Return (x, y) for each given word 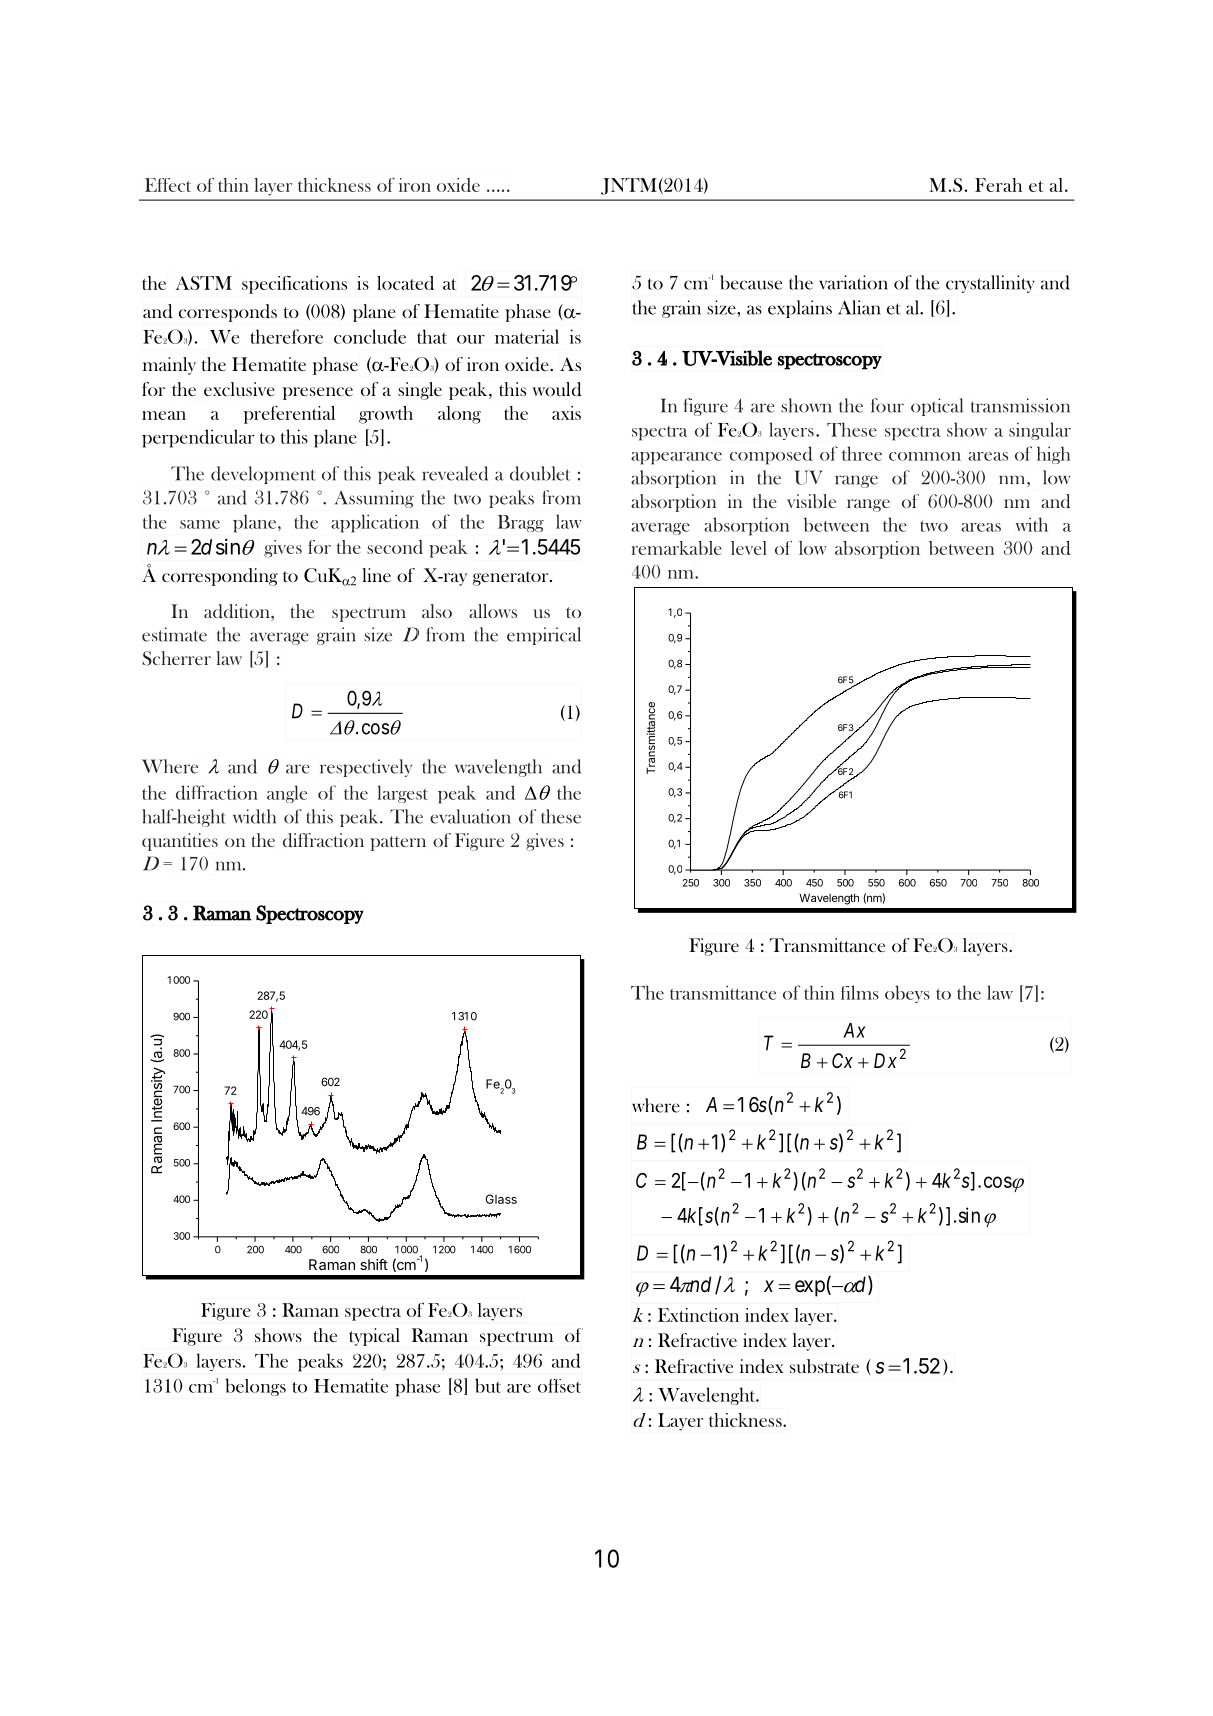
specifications (294, 285)
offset (559, 1386)
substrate (824, 1366)
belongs (255, 1387)
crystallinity (990, 284)
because (751, 282)
